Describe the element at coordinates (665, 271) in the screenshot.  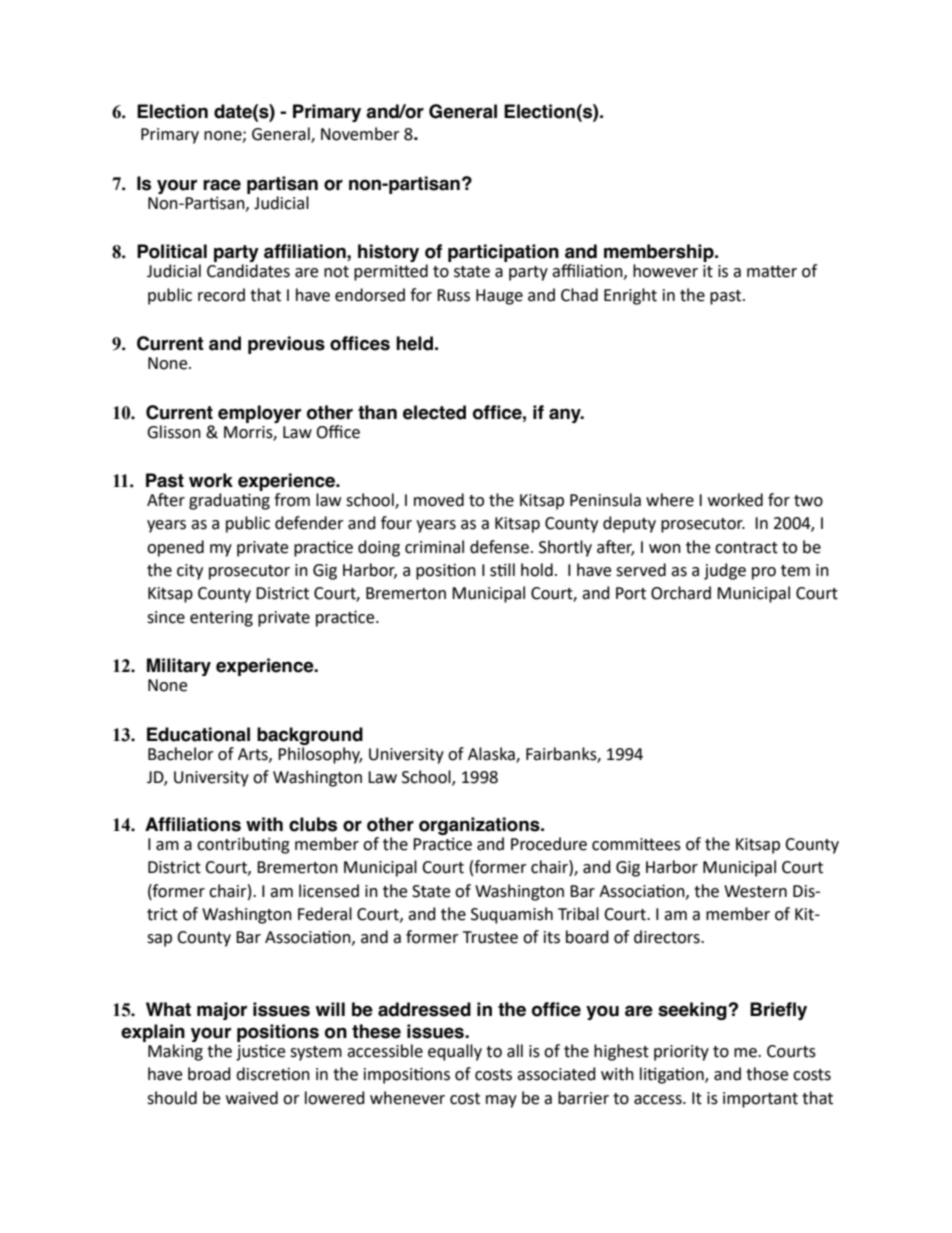
I see `however` at that location.
